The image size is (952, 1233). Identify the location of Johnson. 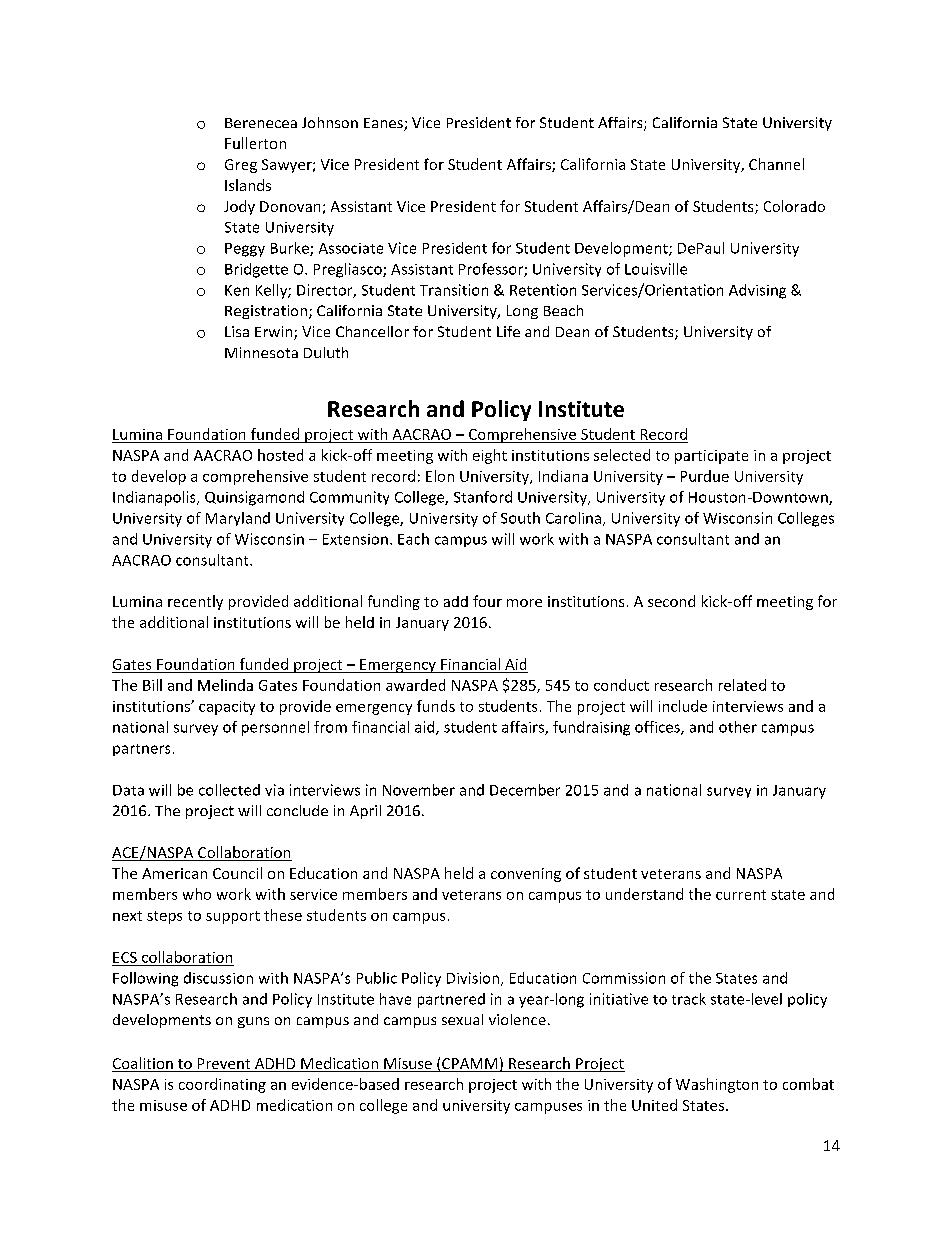
(330, 122).
